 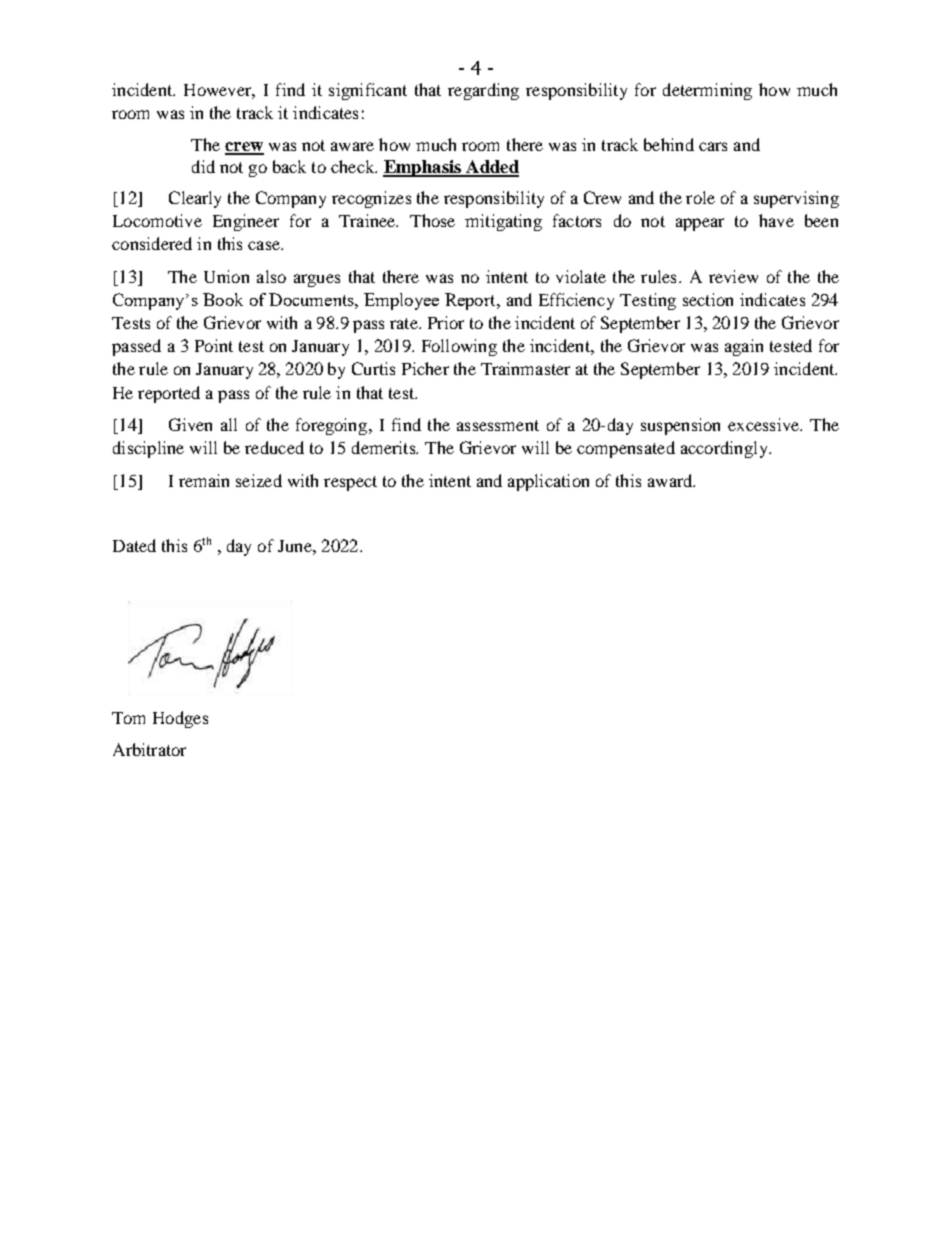 What do you see at coordinates (503, 222) in the page?
I see `mitigating` at bounding box center [503, 222].
